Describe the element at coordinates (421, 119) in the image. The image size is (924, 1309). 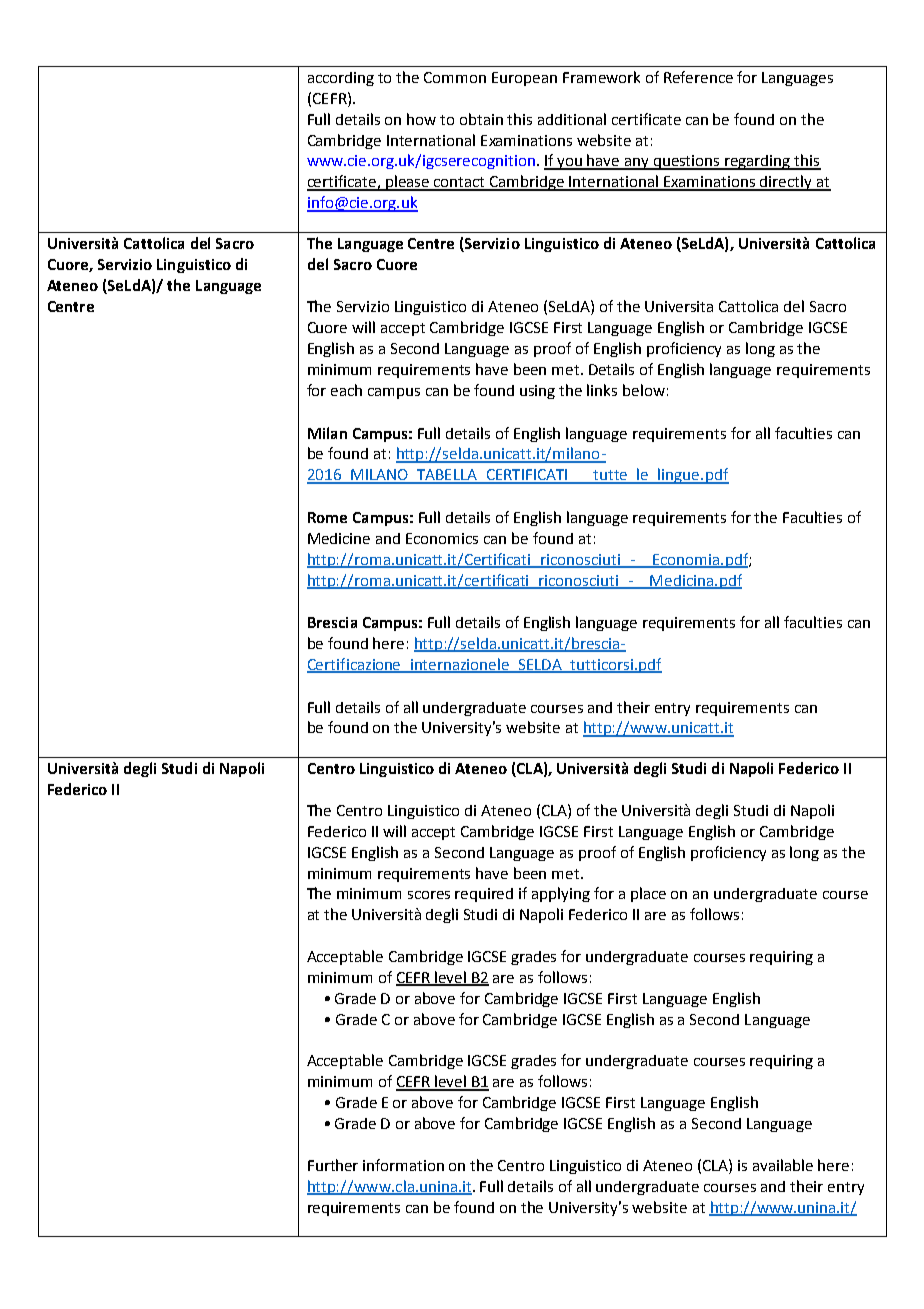
I see `how` at that location.
